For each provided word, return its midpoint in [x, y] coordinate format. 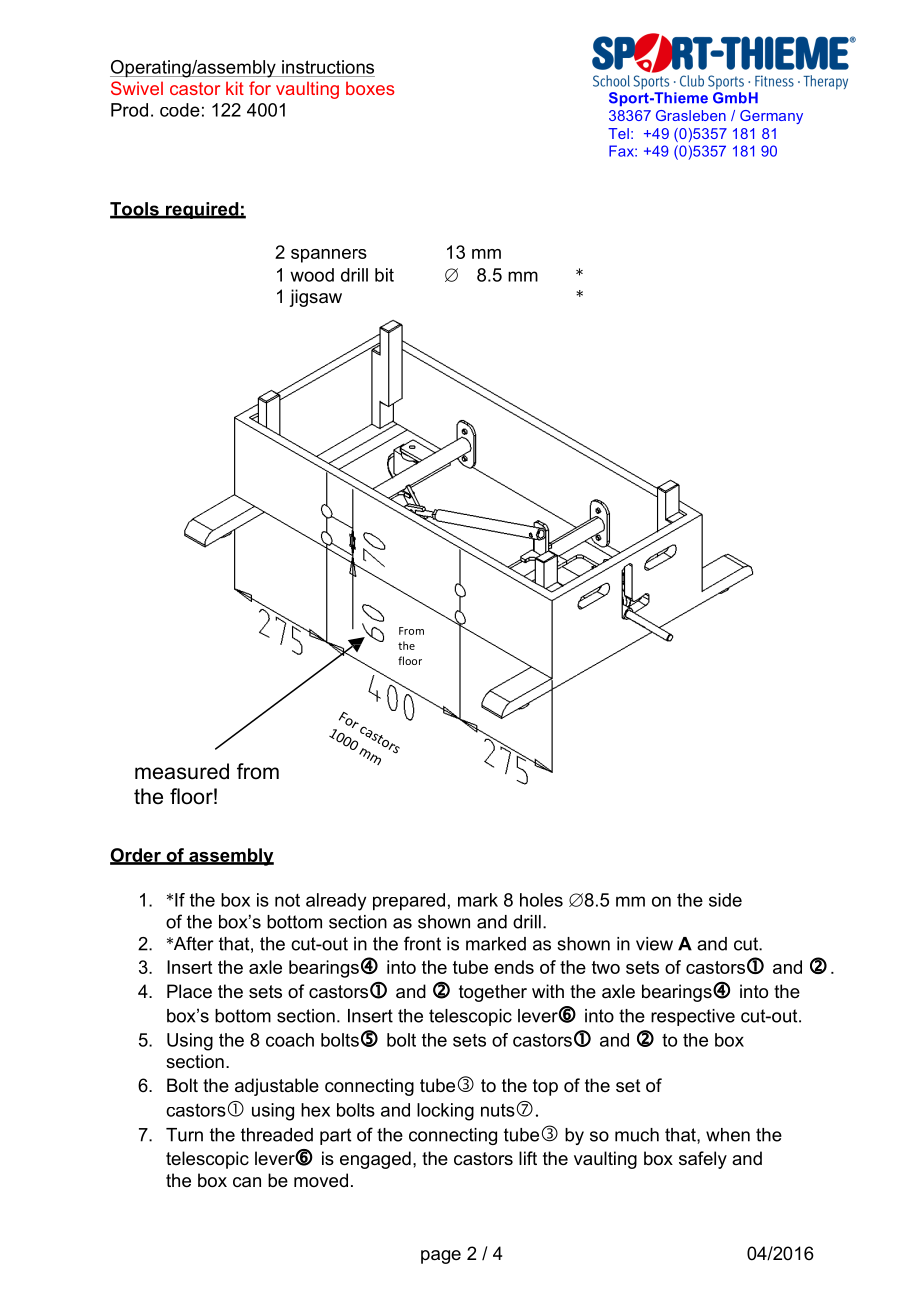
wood [312, 275]
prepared [409, 902]
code [180, 110]
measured [182, 771]
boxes [370, 88]
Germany [771, 117]
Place [189, 991]
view [654, 944]
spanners [329, 256]
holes [541, 900]
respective [693, 1017]
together [493, 993]
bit [384, 275]
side [725, 900]
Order [136, 856]
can [247, 1182]
